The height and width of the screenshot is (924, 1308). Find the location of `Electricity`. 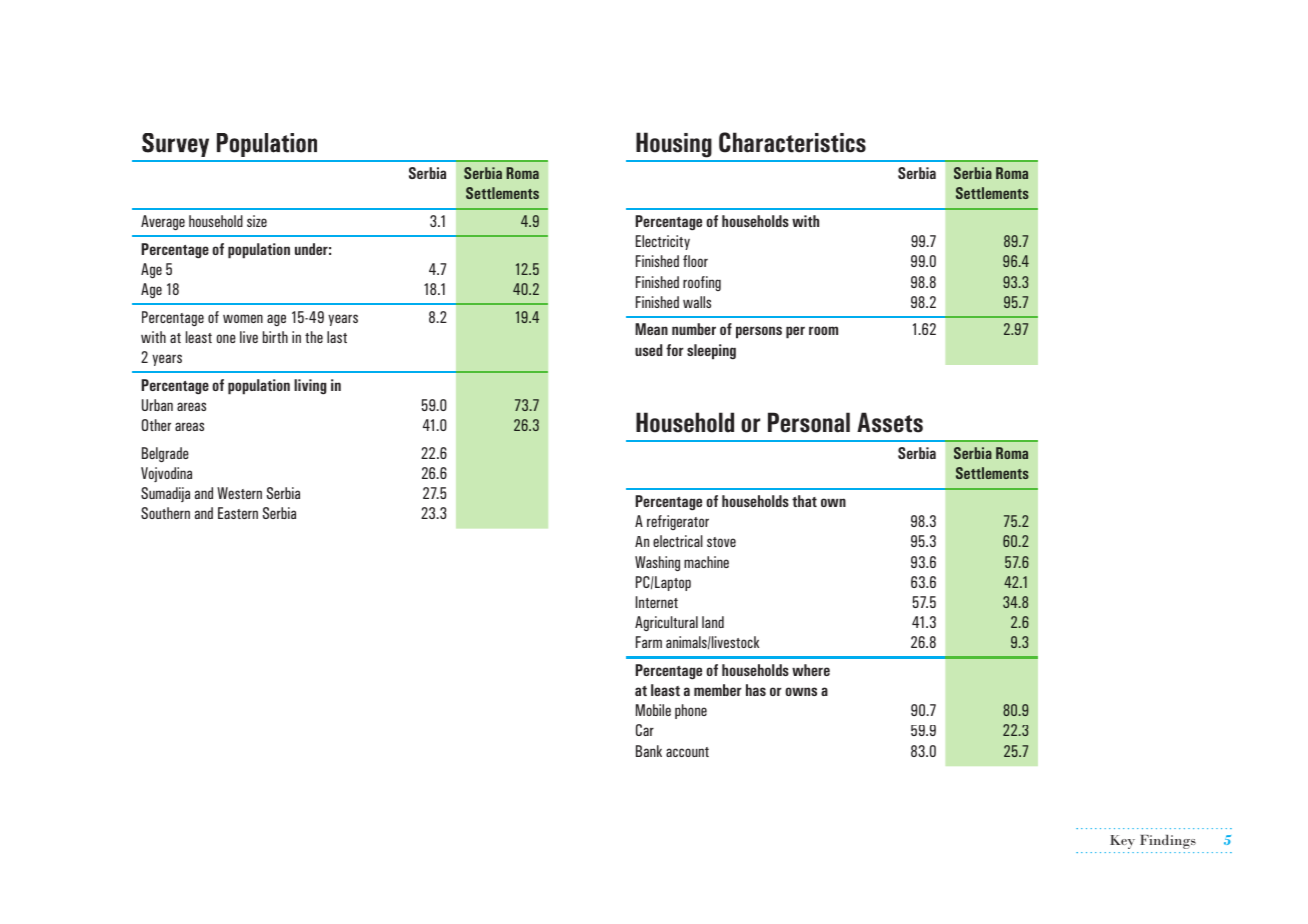

Electricity is located at coordinates (663, 242).
